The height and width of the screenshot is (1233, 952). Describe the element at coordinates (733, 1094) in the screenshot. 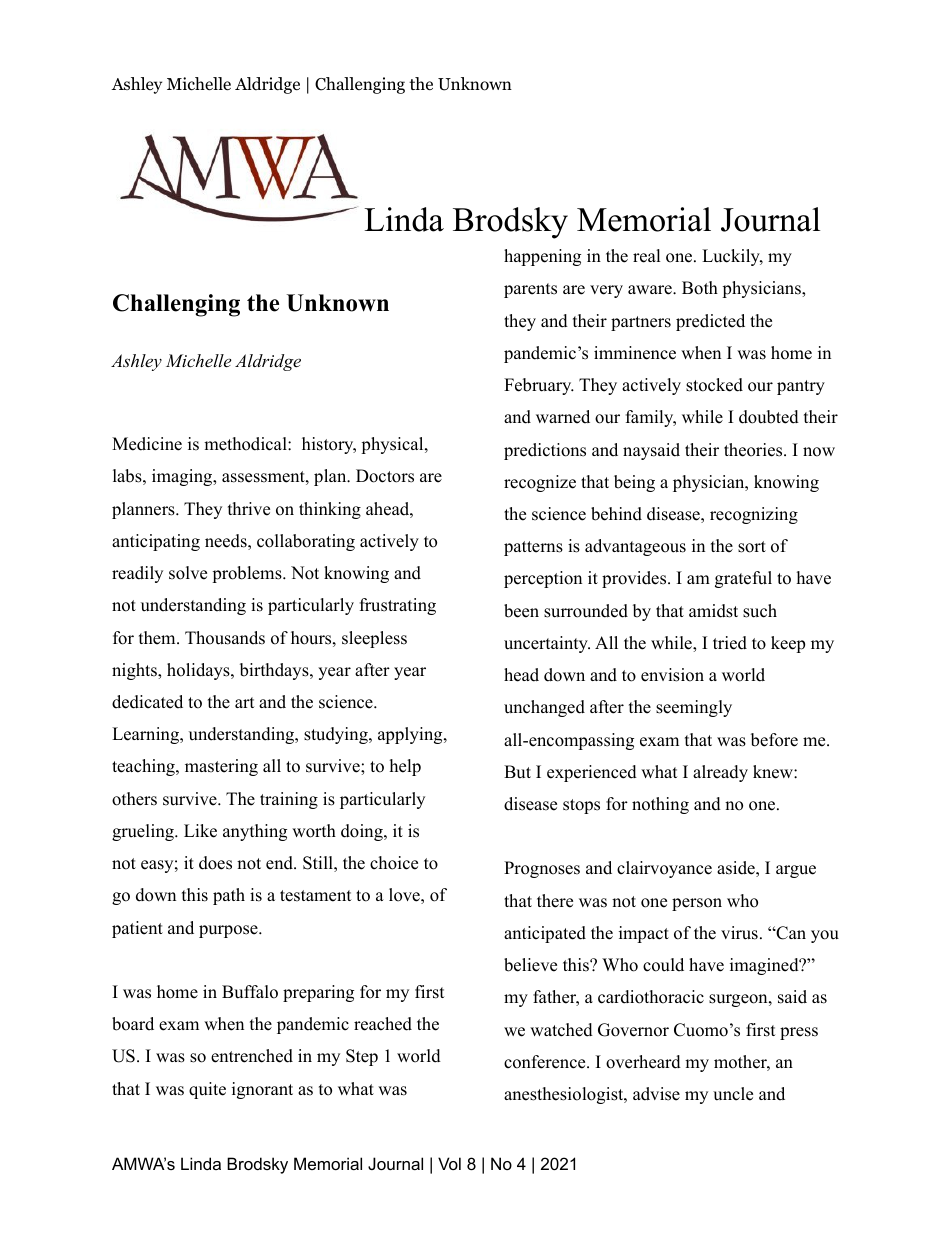

I see `uncle` at that location.
